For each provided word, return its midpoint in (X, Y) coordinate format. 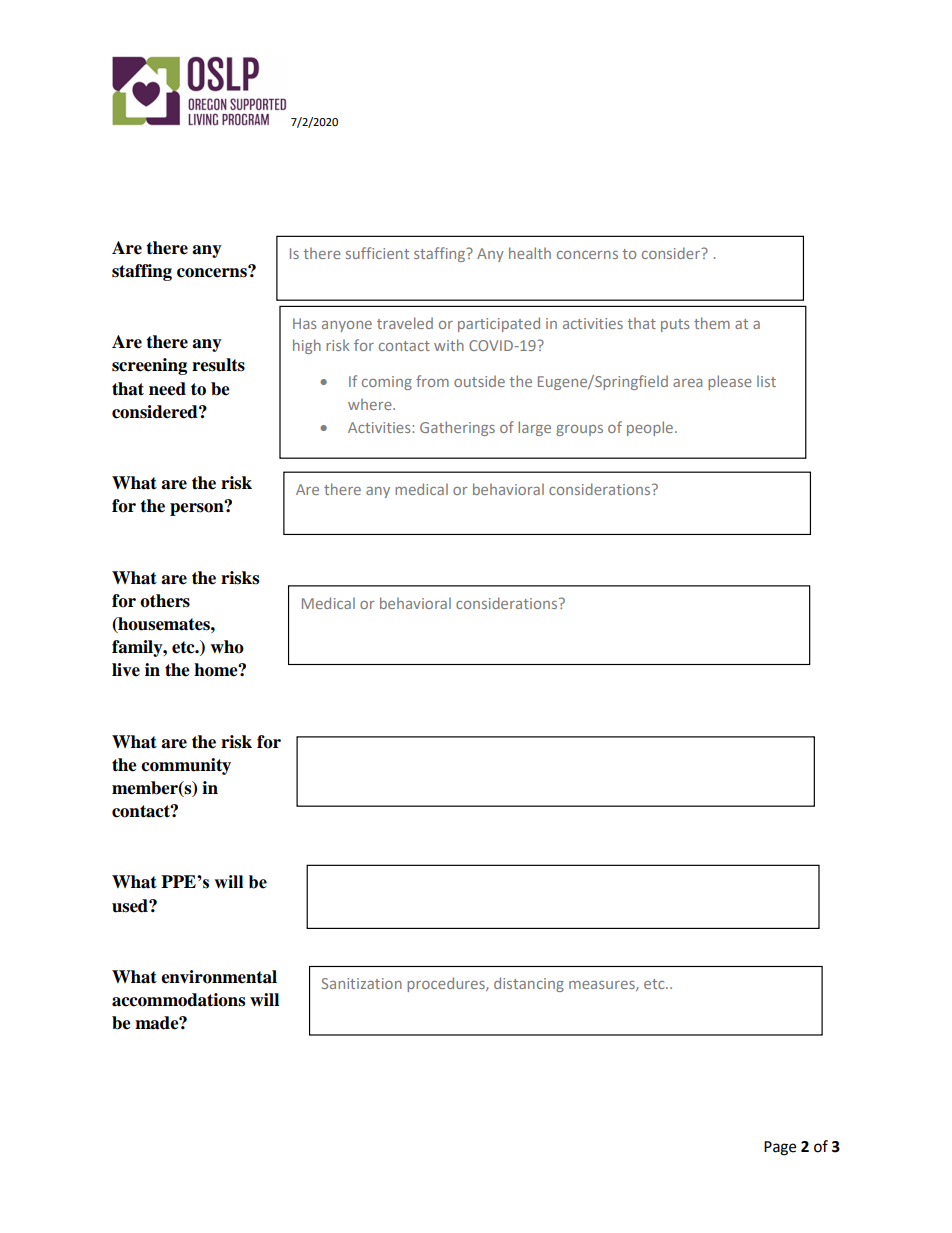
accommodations (178, 1000)
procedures (447, 984)
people (650, 428)
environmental (219, 977)
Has (304, 323)
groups (579, 430)
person (198, 508)
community (186, 766)
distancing (529, 984)
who (227, 647)
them (712, 323)
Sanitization (362, 983)
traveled (405, 323)
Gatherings (457, 428)
